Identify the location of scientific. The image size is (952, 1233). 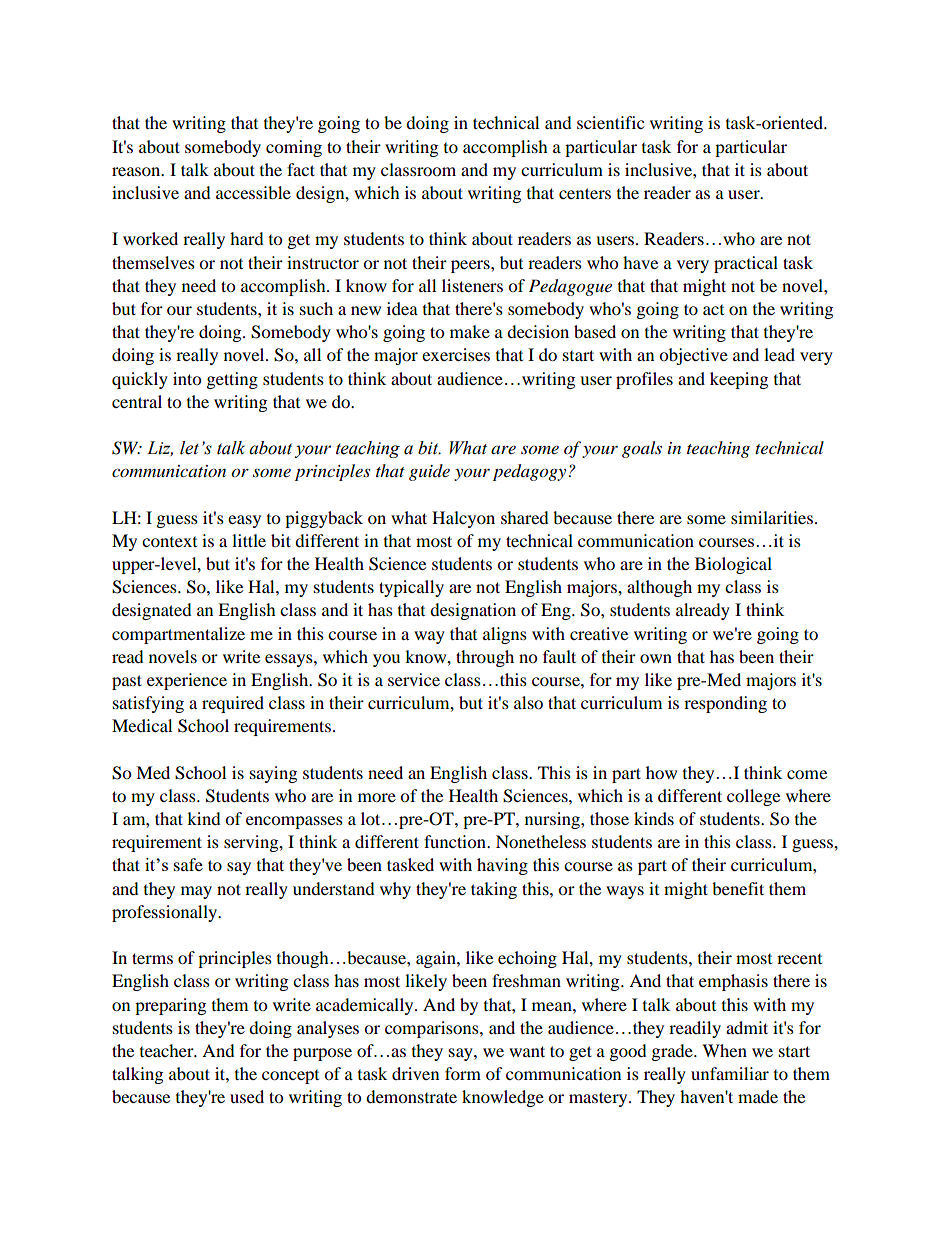
(610, 122).
